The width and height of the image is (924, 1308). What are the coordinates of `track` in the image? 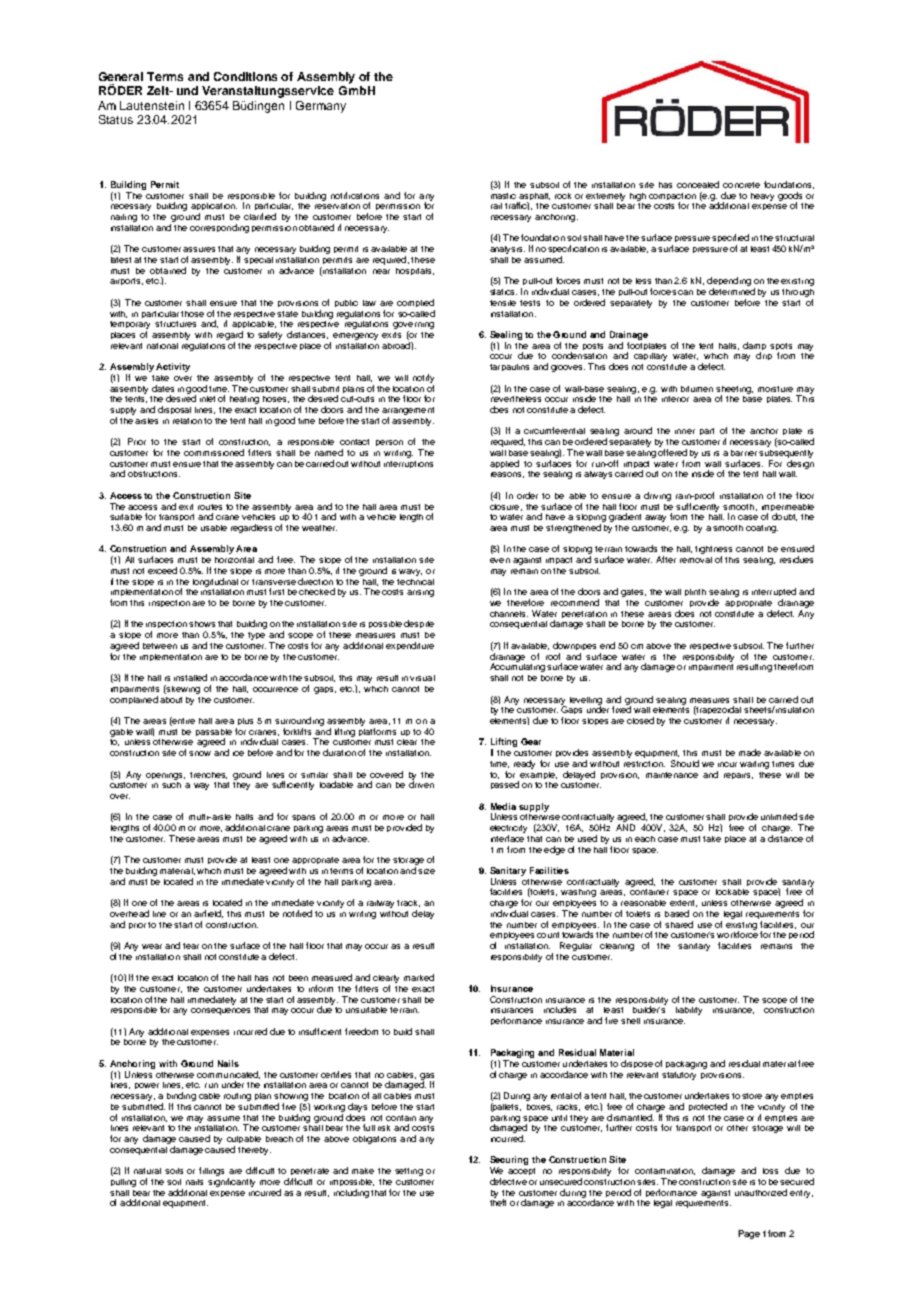 It's located at (408, 903).
